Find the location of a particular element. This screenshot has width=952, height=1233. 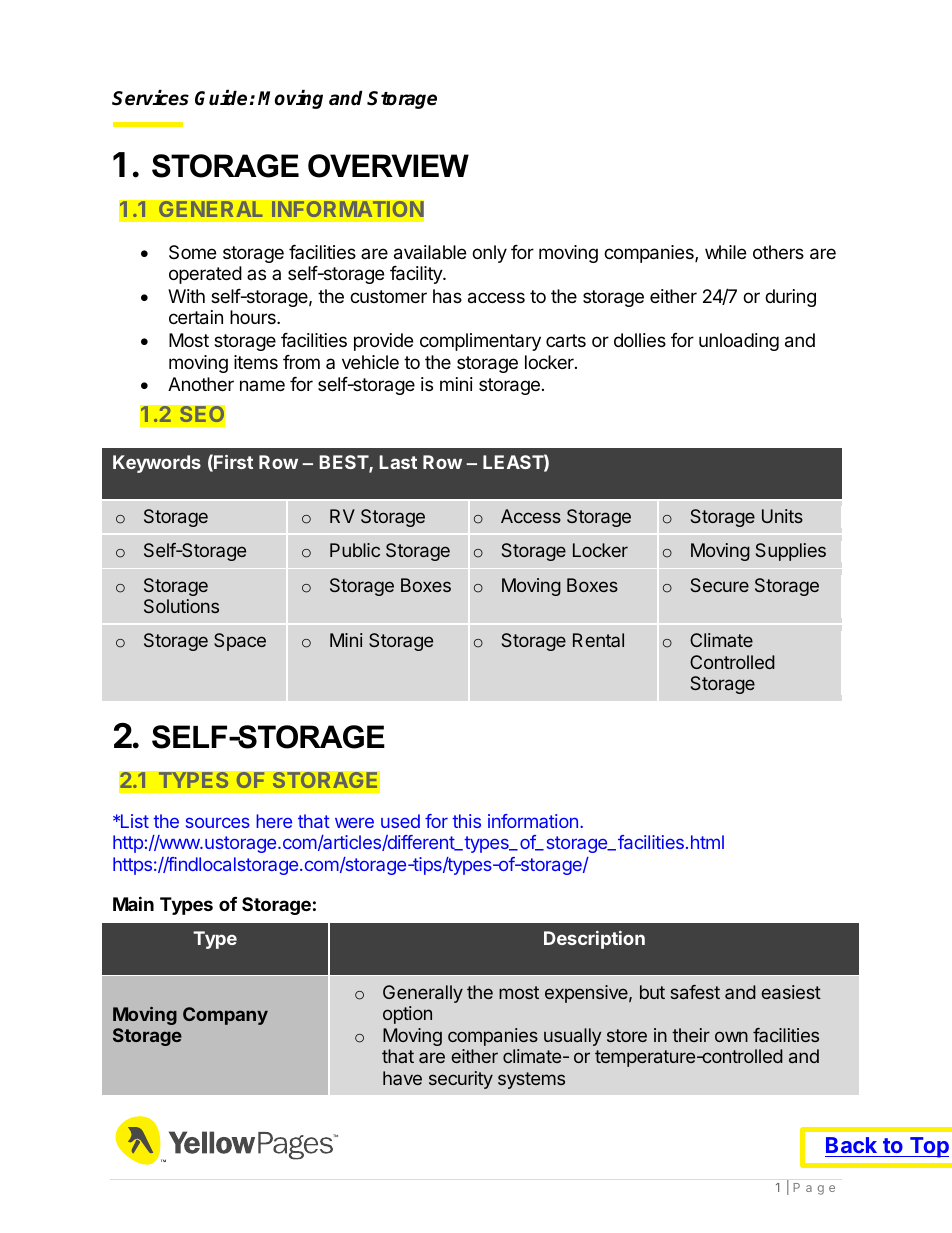

Rental is located at coordinates (598, 640).
